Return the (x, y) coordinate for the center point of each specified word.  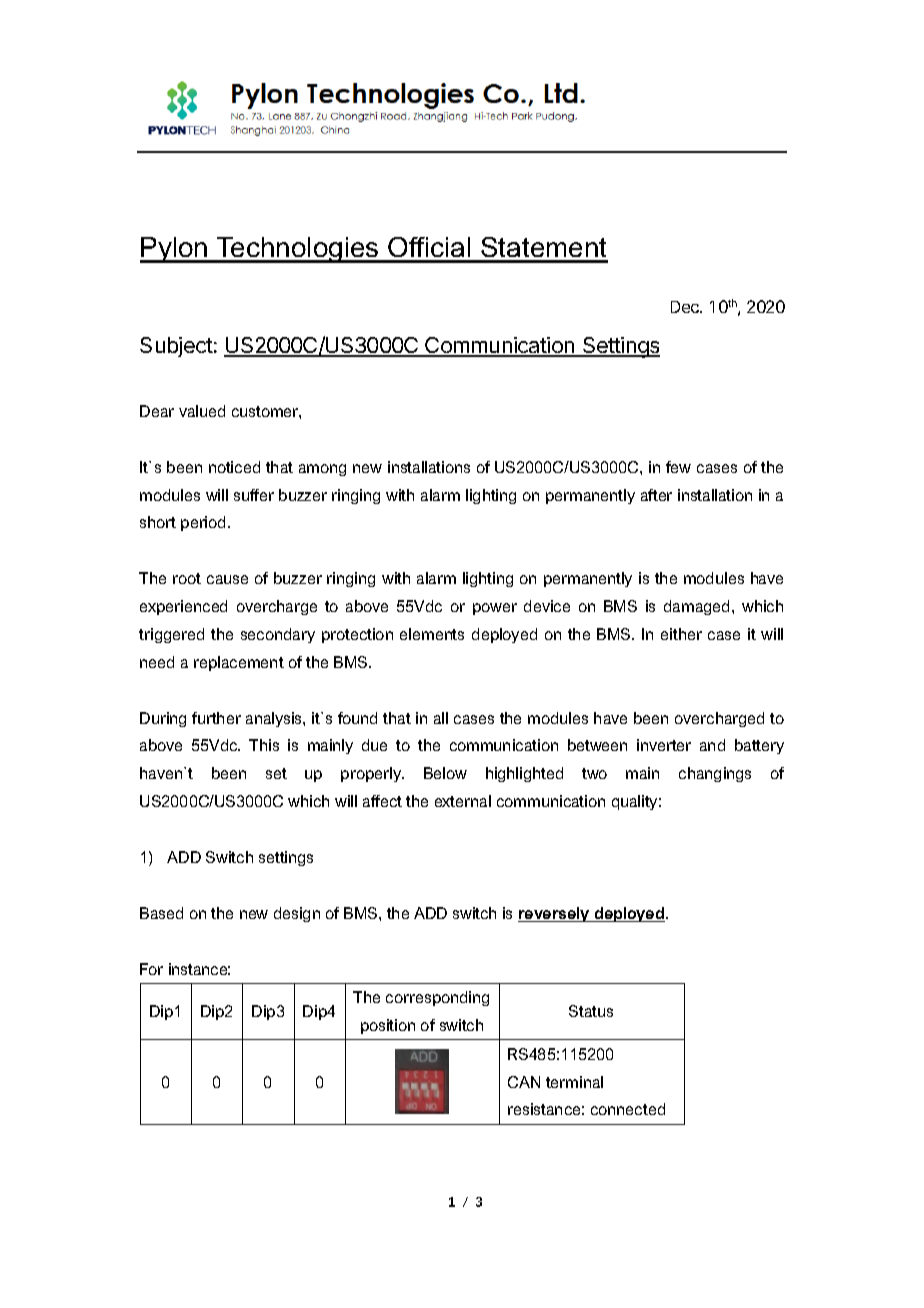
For (151, 969)
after (656, 495)
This (264, 745)
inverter (664, 745)
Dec (686, 307)
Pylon (175, 250)
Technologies (298, 250)
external (463, 801)
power (495, 609)
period (203, 523)
